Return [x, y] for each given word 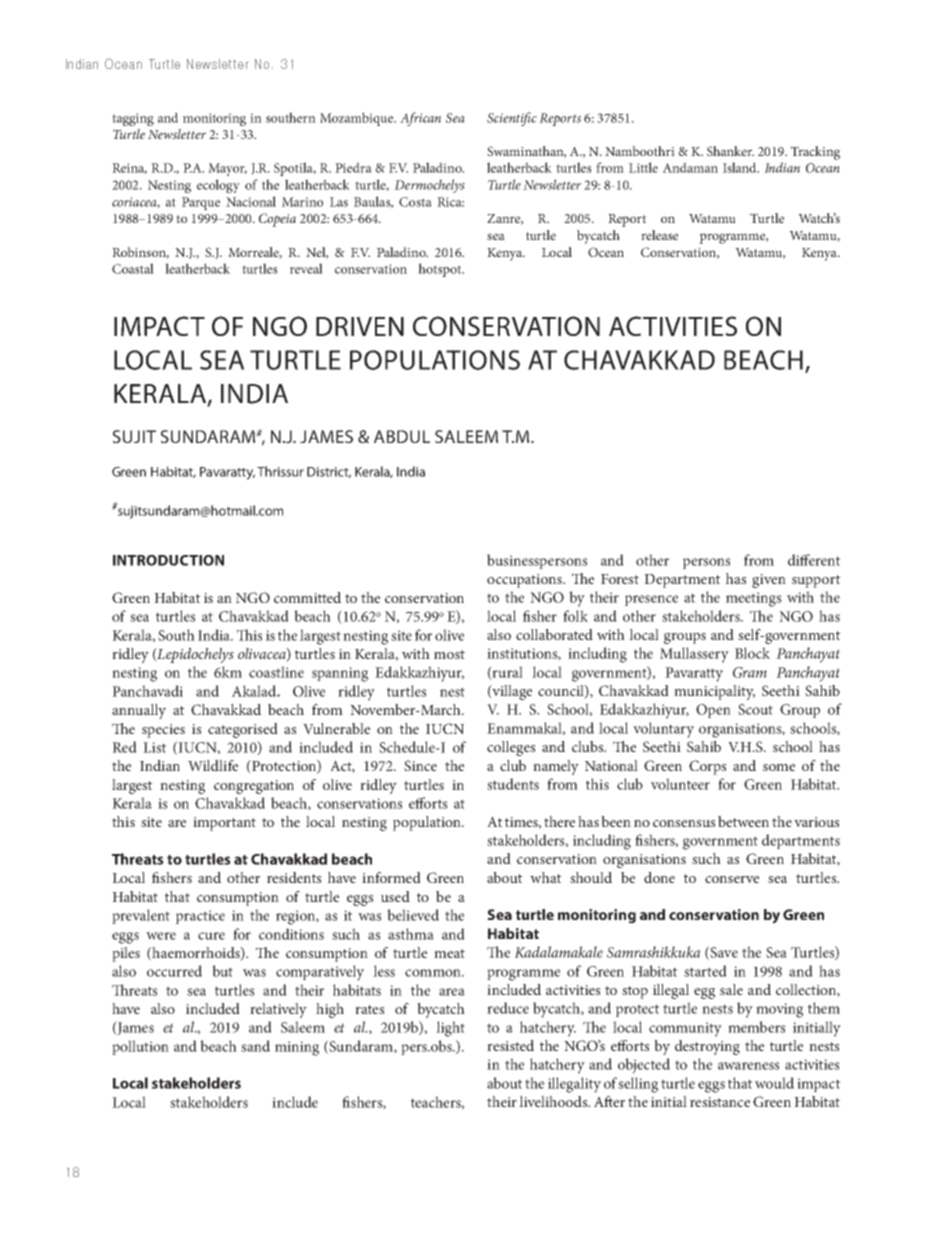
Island [741, 167]
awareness [748, 1066]
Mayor [227, 169]
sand [255, 1046]
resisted [510, 1045]
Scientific [512, 119]
